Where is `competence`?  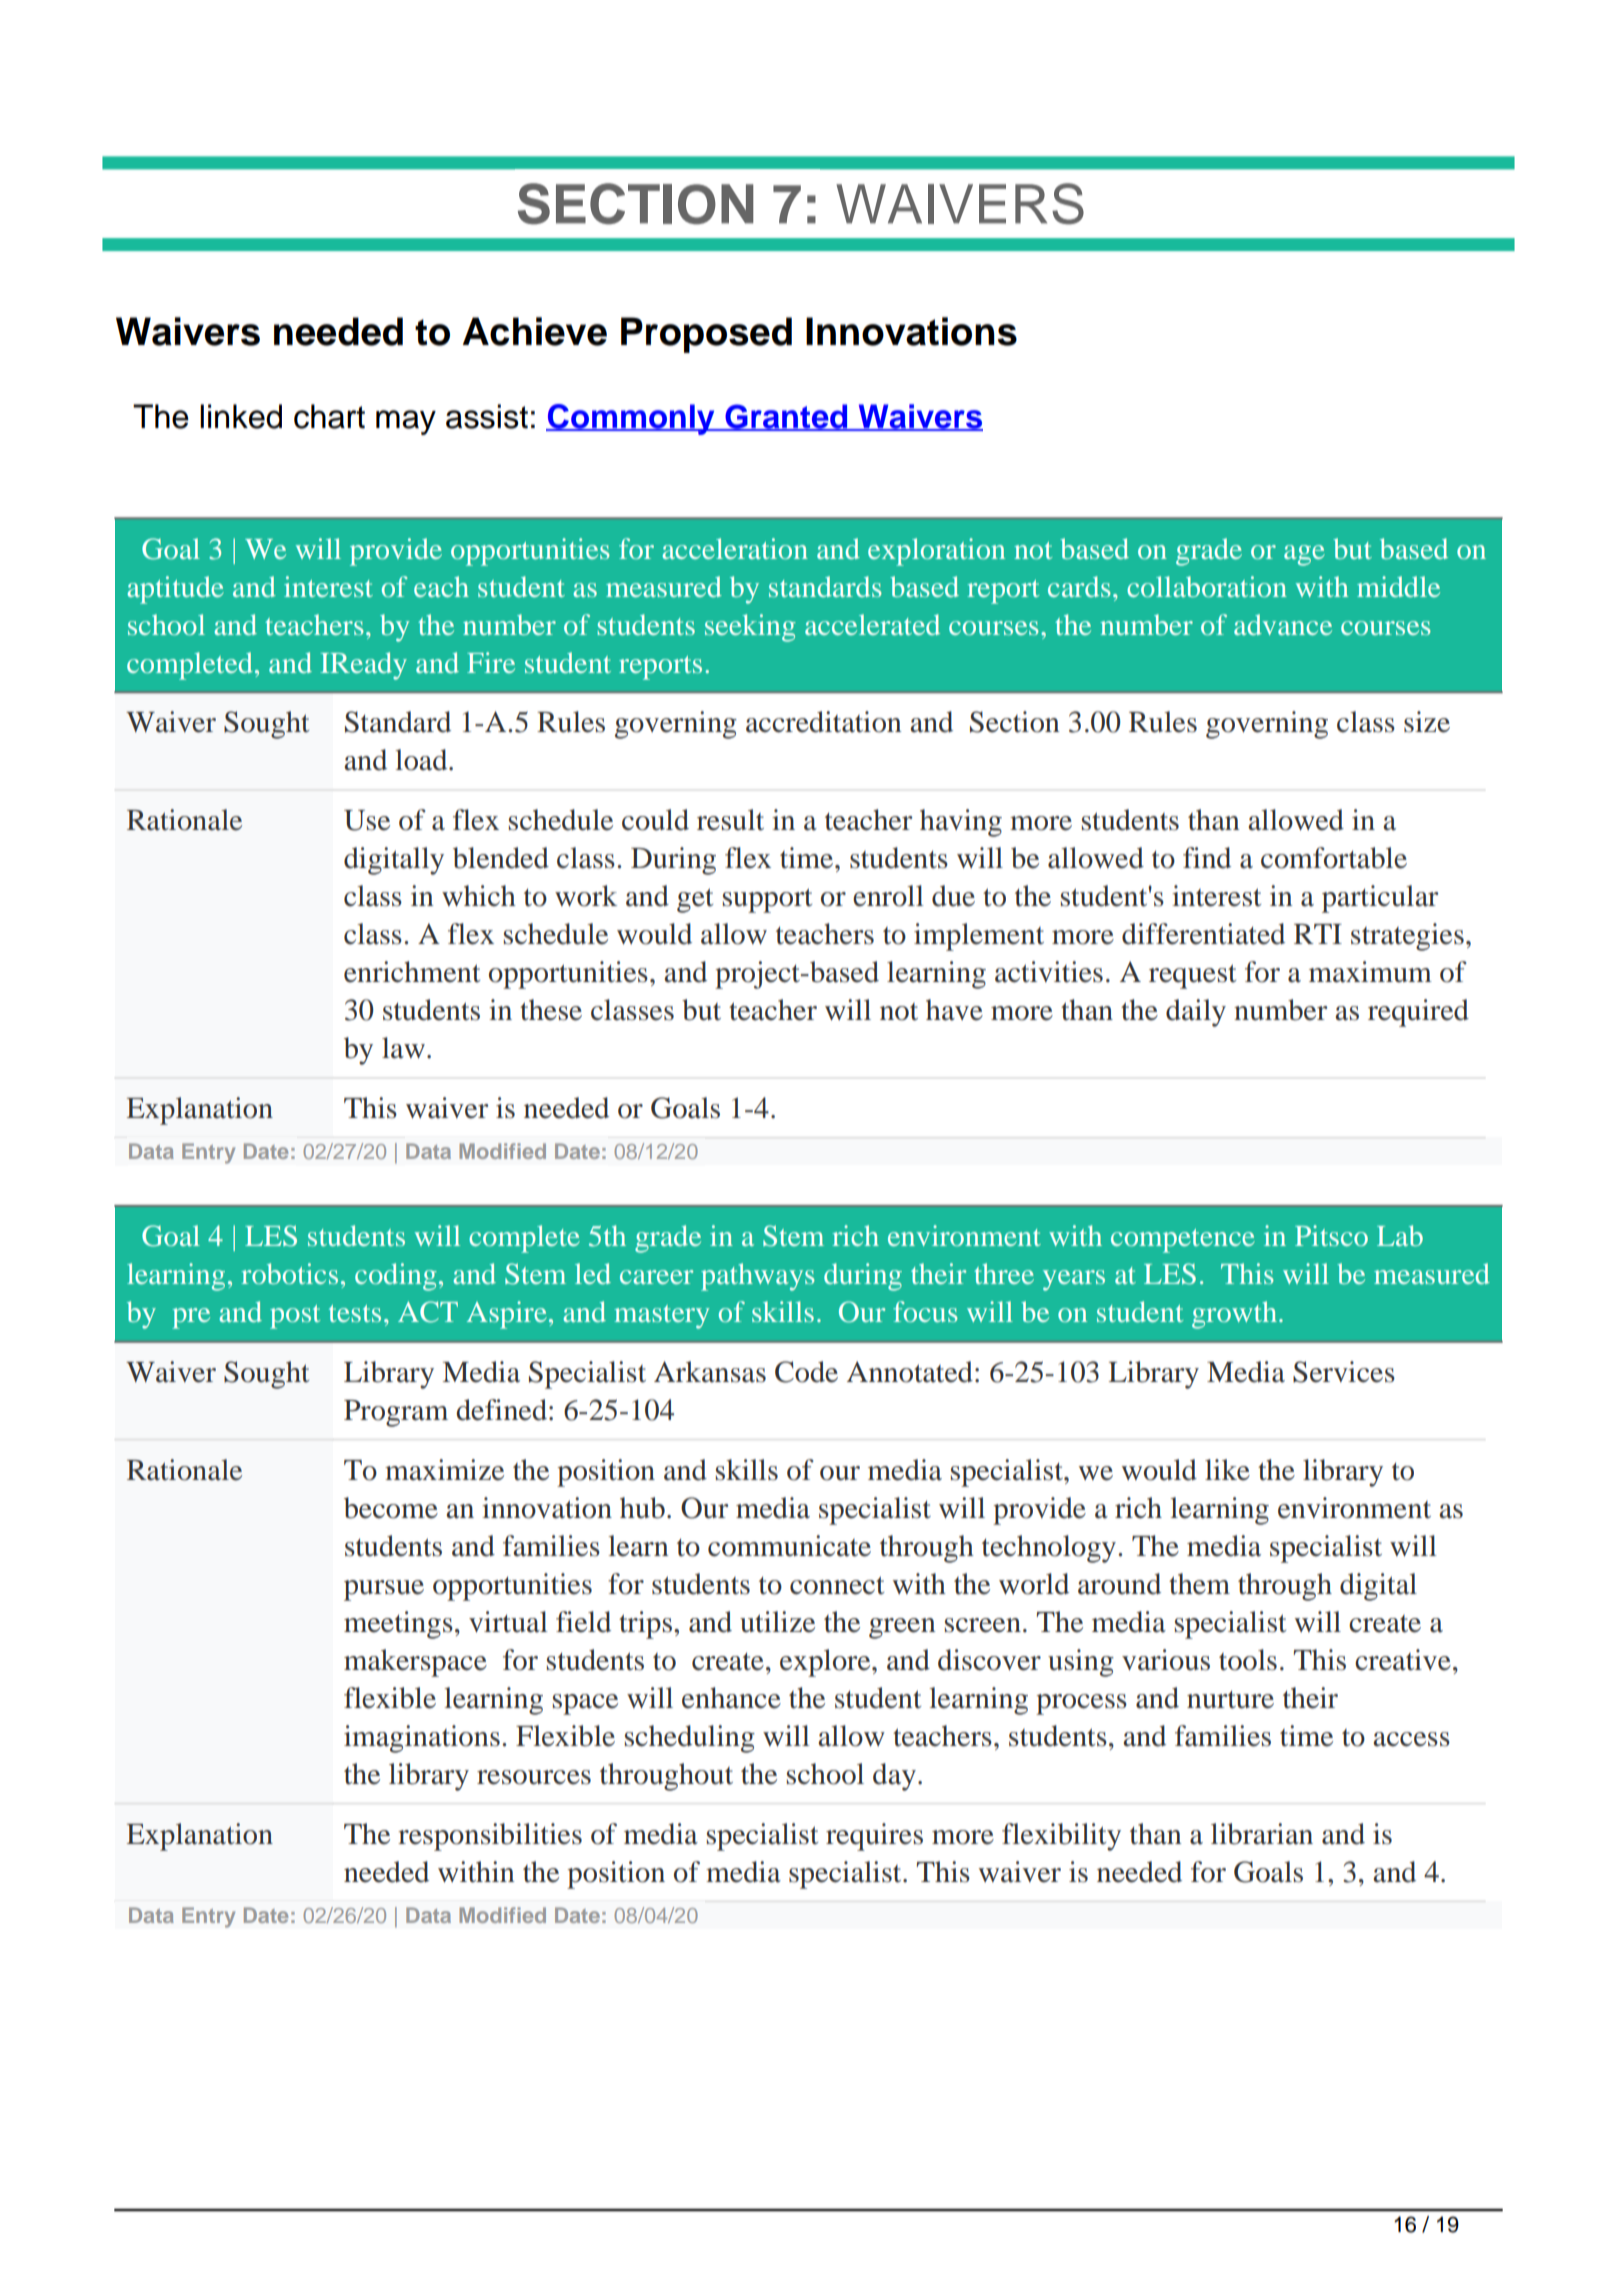
competence is located at coordinates (1183, 1241).
